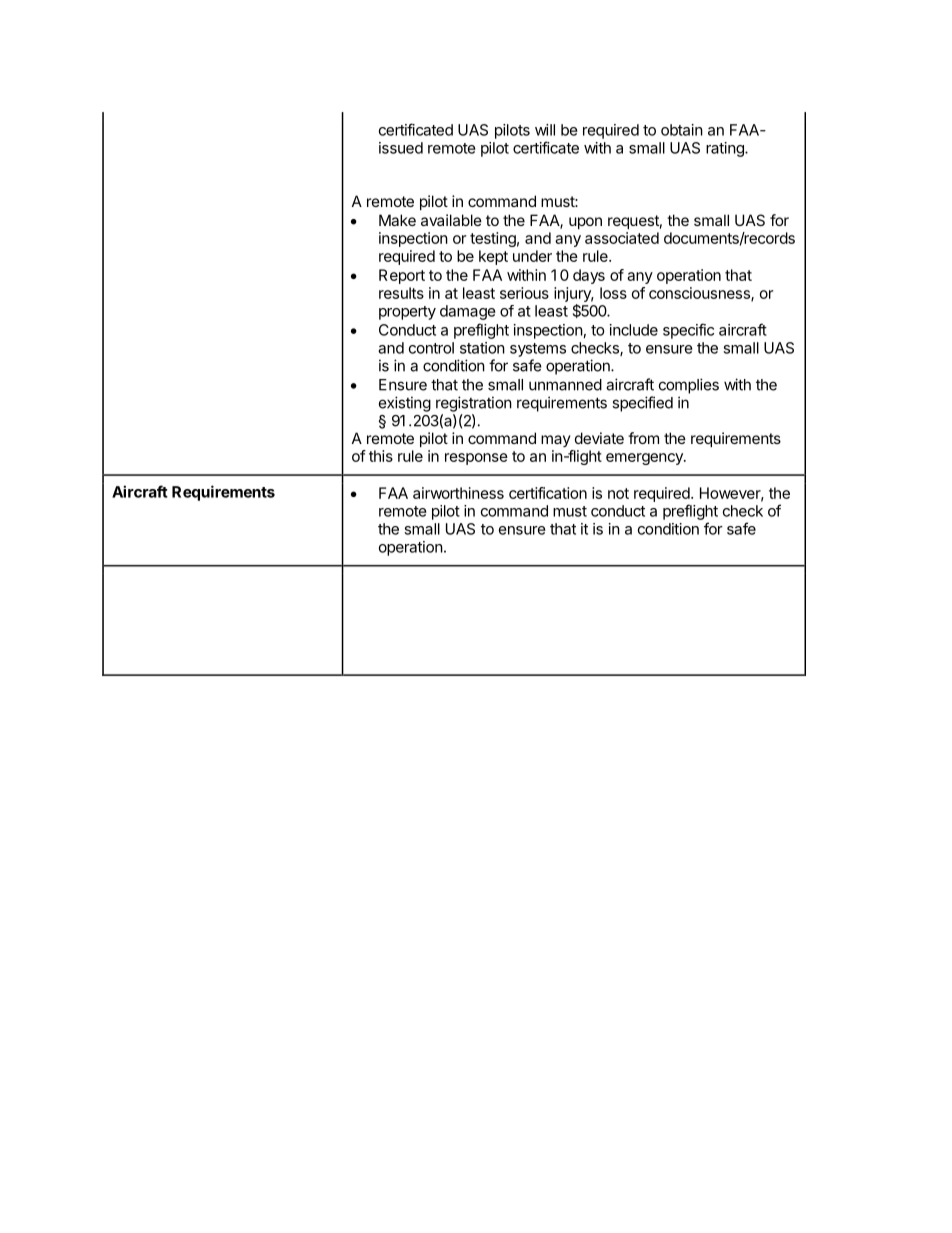  Describe the element at coordinates (548, 493) in the page. I see `certification` at that location.
